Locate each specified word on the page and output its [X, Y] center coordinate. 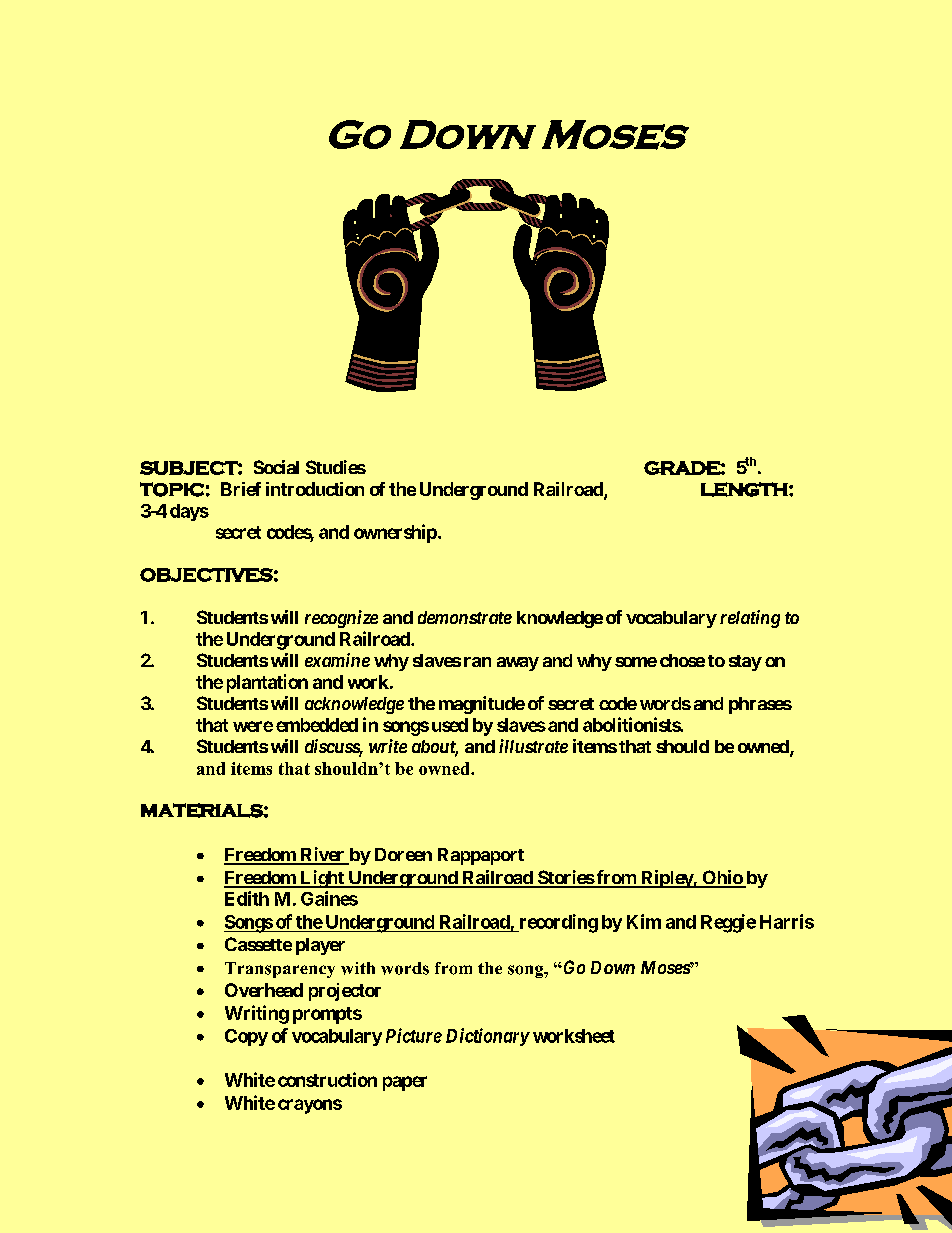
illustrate [533, 746]
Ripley [666, 879]
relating [750, 619]
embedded [317, 725]
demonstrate [465, 617]
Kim [644, 921]
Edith [247, 898]
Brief [241, 489]
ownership [395, 533]
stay [745, 663]
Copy [246, 1037]
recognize [341, 619]
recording [557, 923]
